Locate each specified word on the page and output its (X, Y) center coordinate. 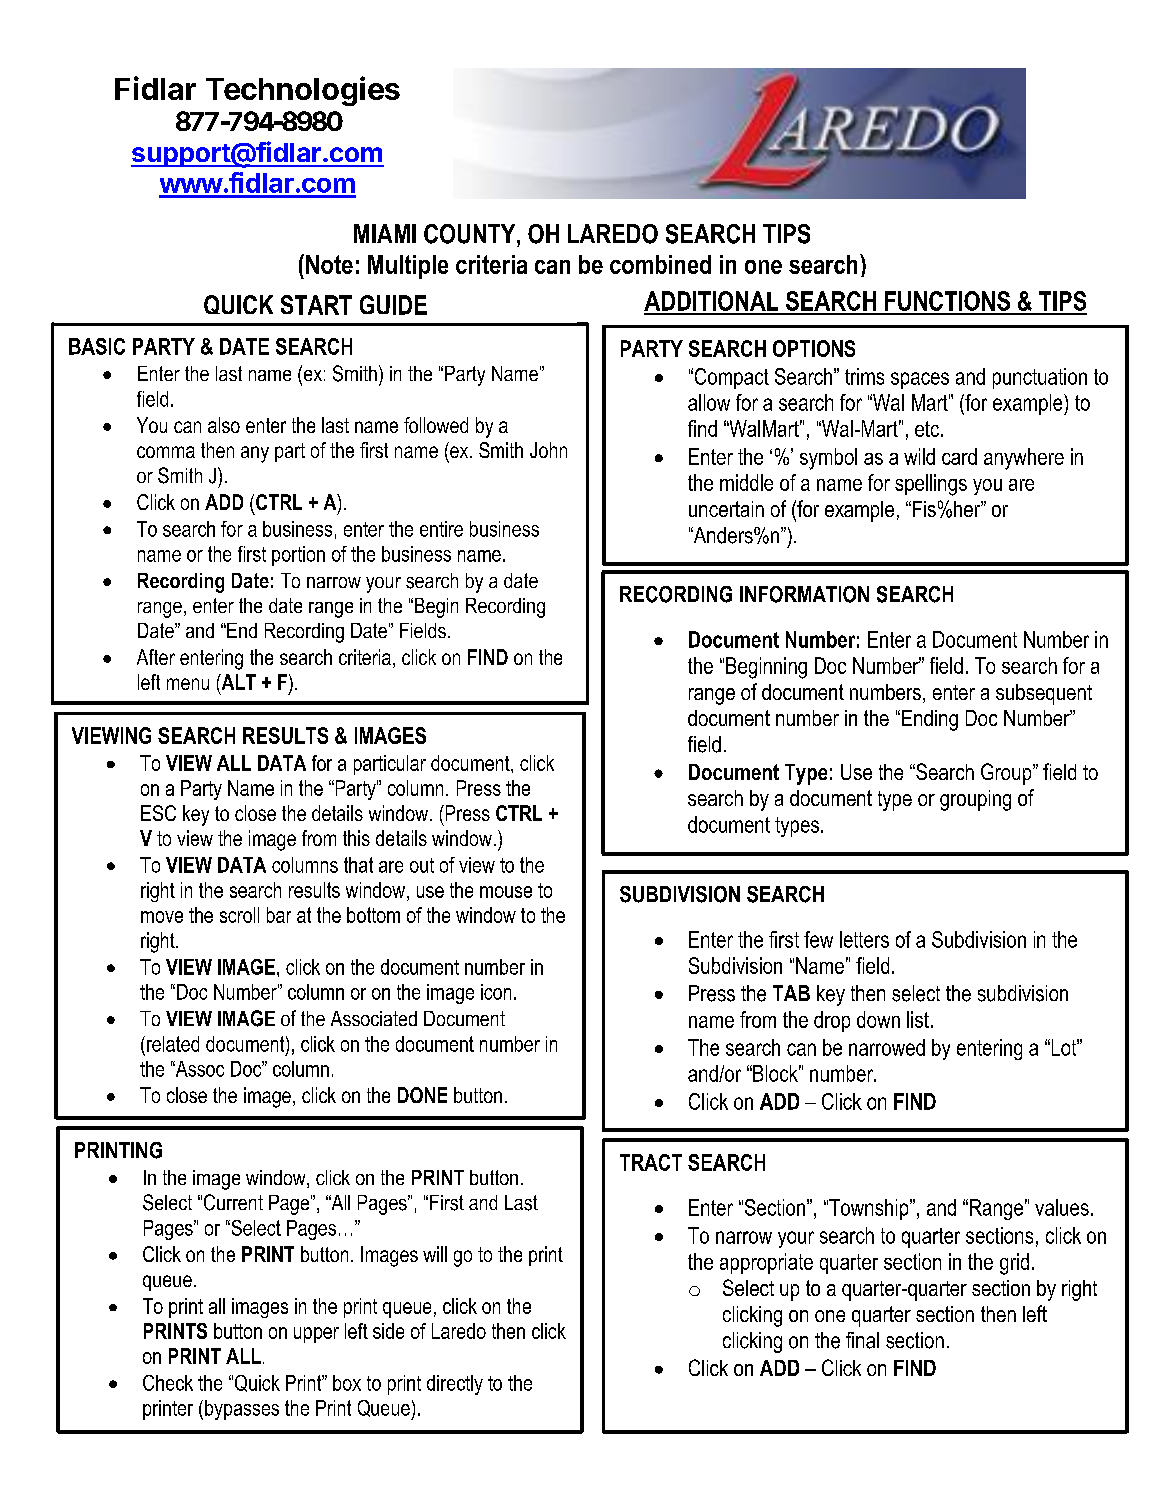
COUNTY (471, 234)
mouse (506, 892)
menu (188, 684)
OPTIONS (814, 348)
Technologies (303, 91)
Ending (930, 720)
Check (168, 1383)
